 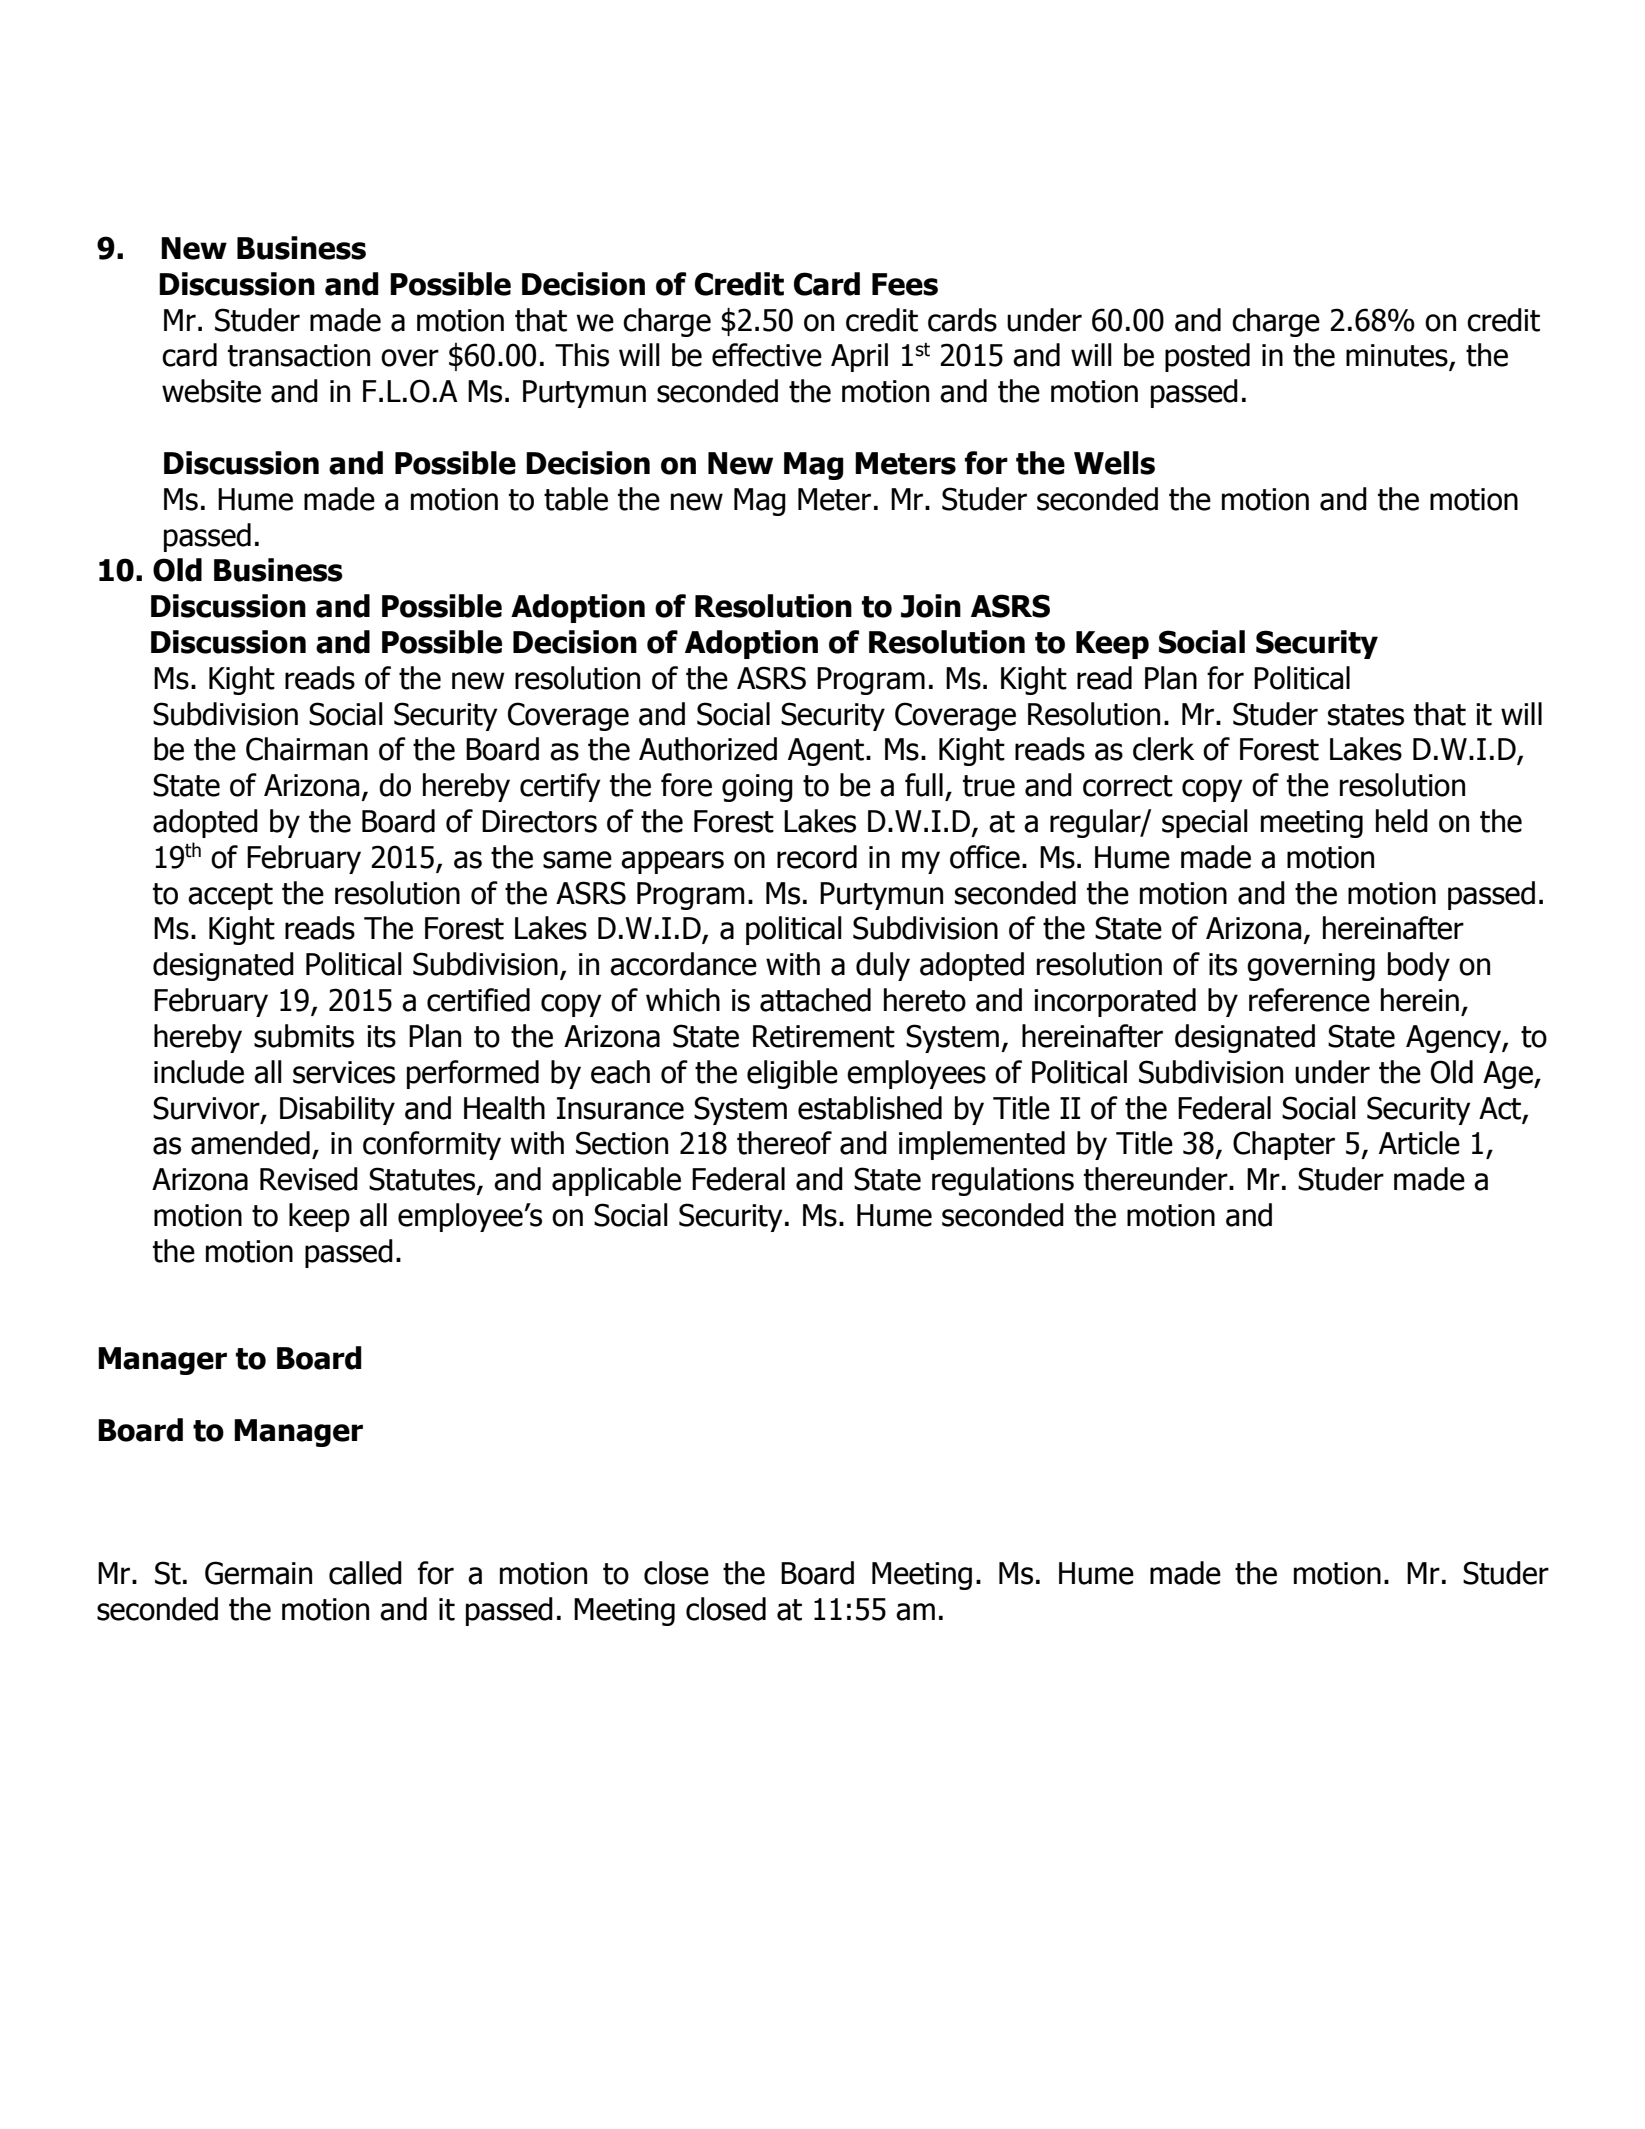 What do you see at coordinates (365, 1573) in the screenshot?
I see `called` at bounding box center [365, 1573].
